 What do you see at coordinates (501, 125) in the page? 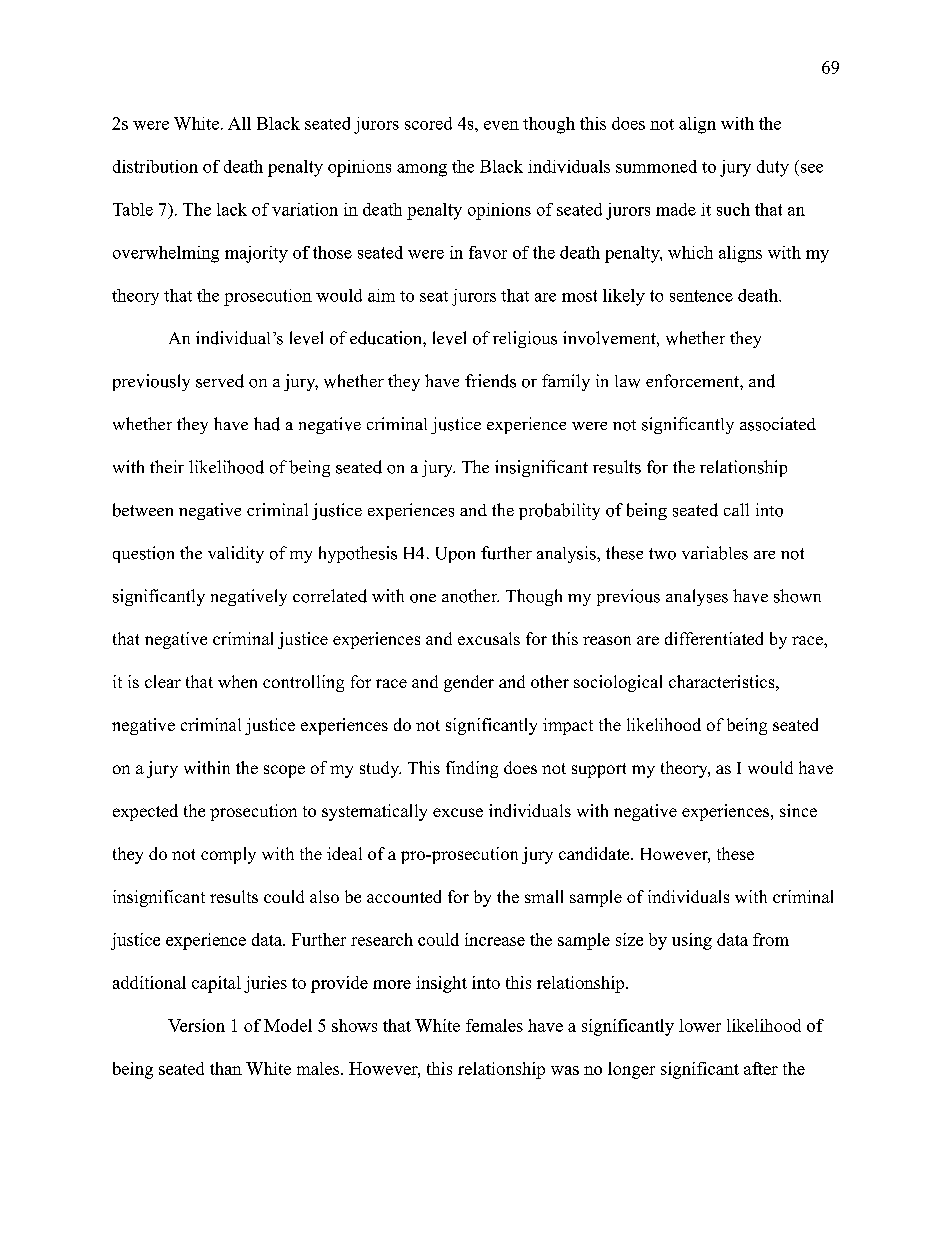
I see `even` at bounding box center [501, 125].
